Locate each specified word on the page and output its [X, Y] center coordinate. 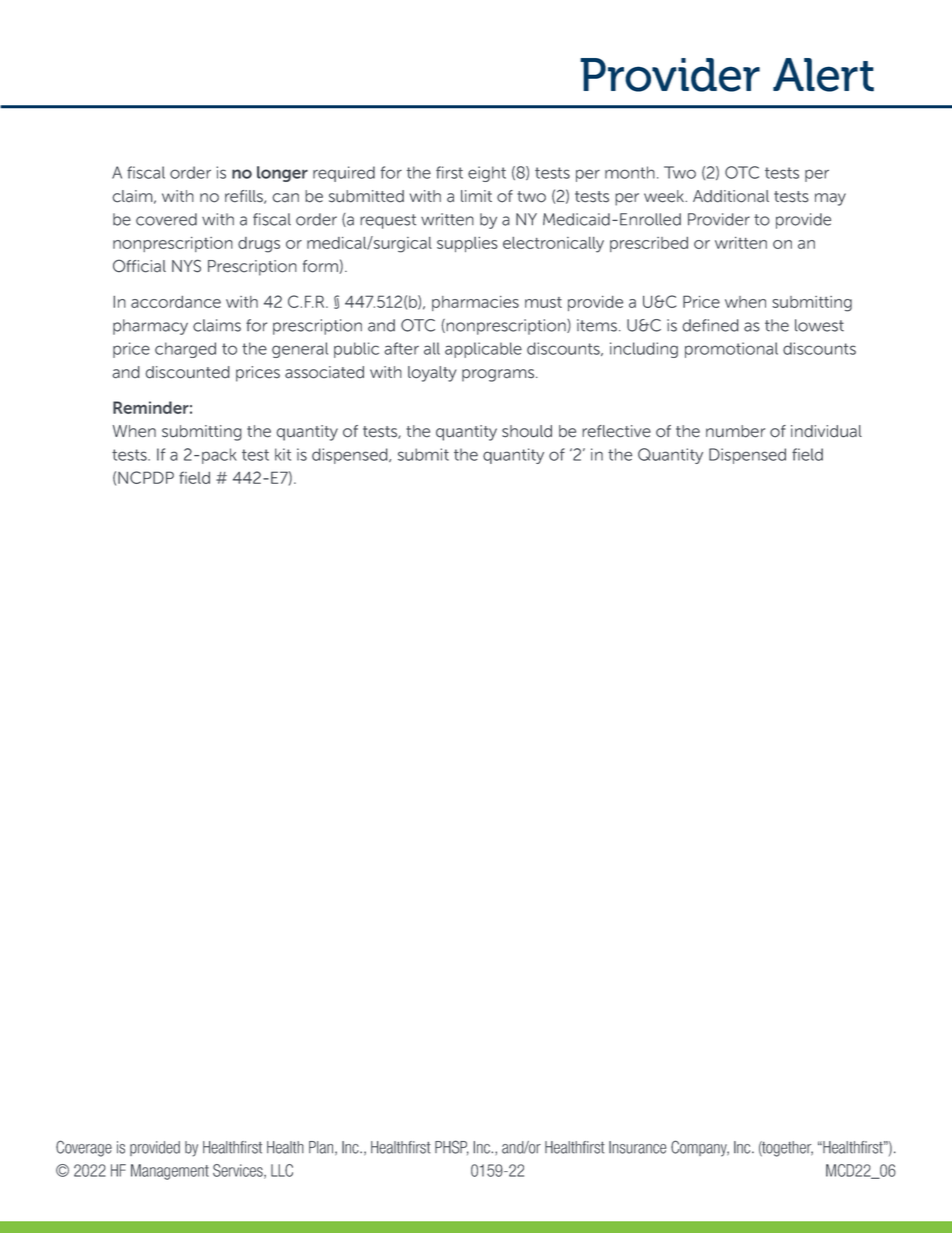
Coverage [84, 1148]
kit [283, 454]
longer [282, 174]
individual [826, 431]
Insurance [637, 1147]
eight [487, 174]
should [527, 431]
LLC [282, 1170]
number [735, 431]
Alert [823, 75]
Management [170, 1172]
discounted [187, 372]
